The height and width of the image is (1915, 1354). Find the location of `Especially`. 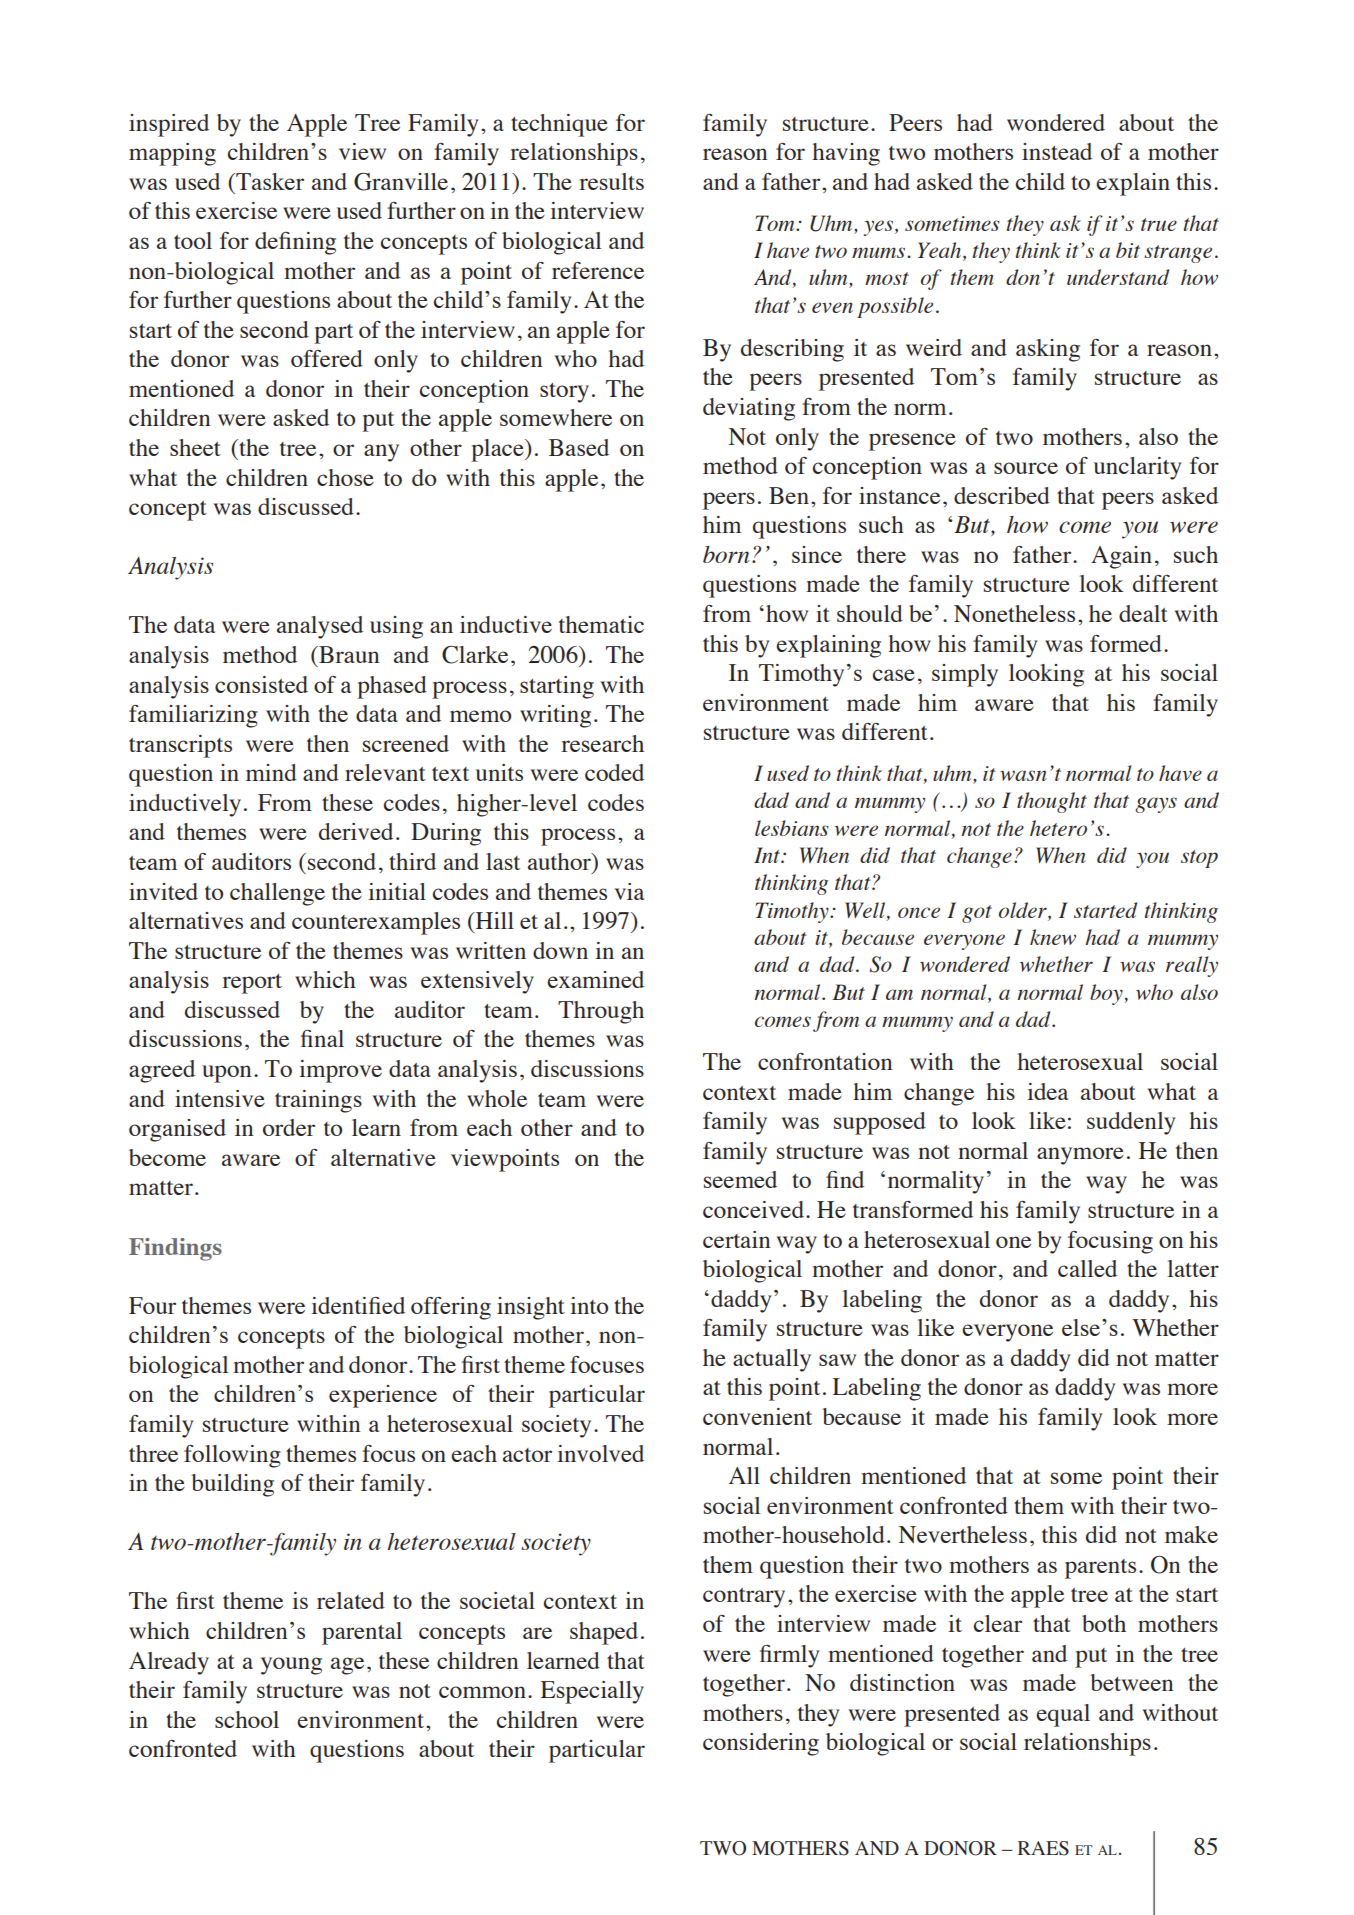

Especially is located at coordinates (592, 1692).
